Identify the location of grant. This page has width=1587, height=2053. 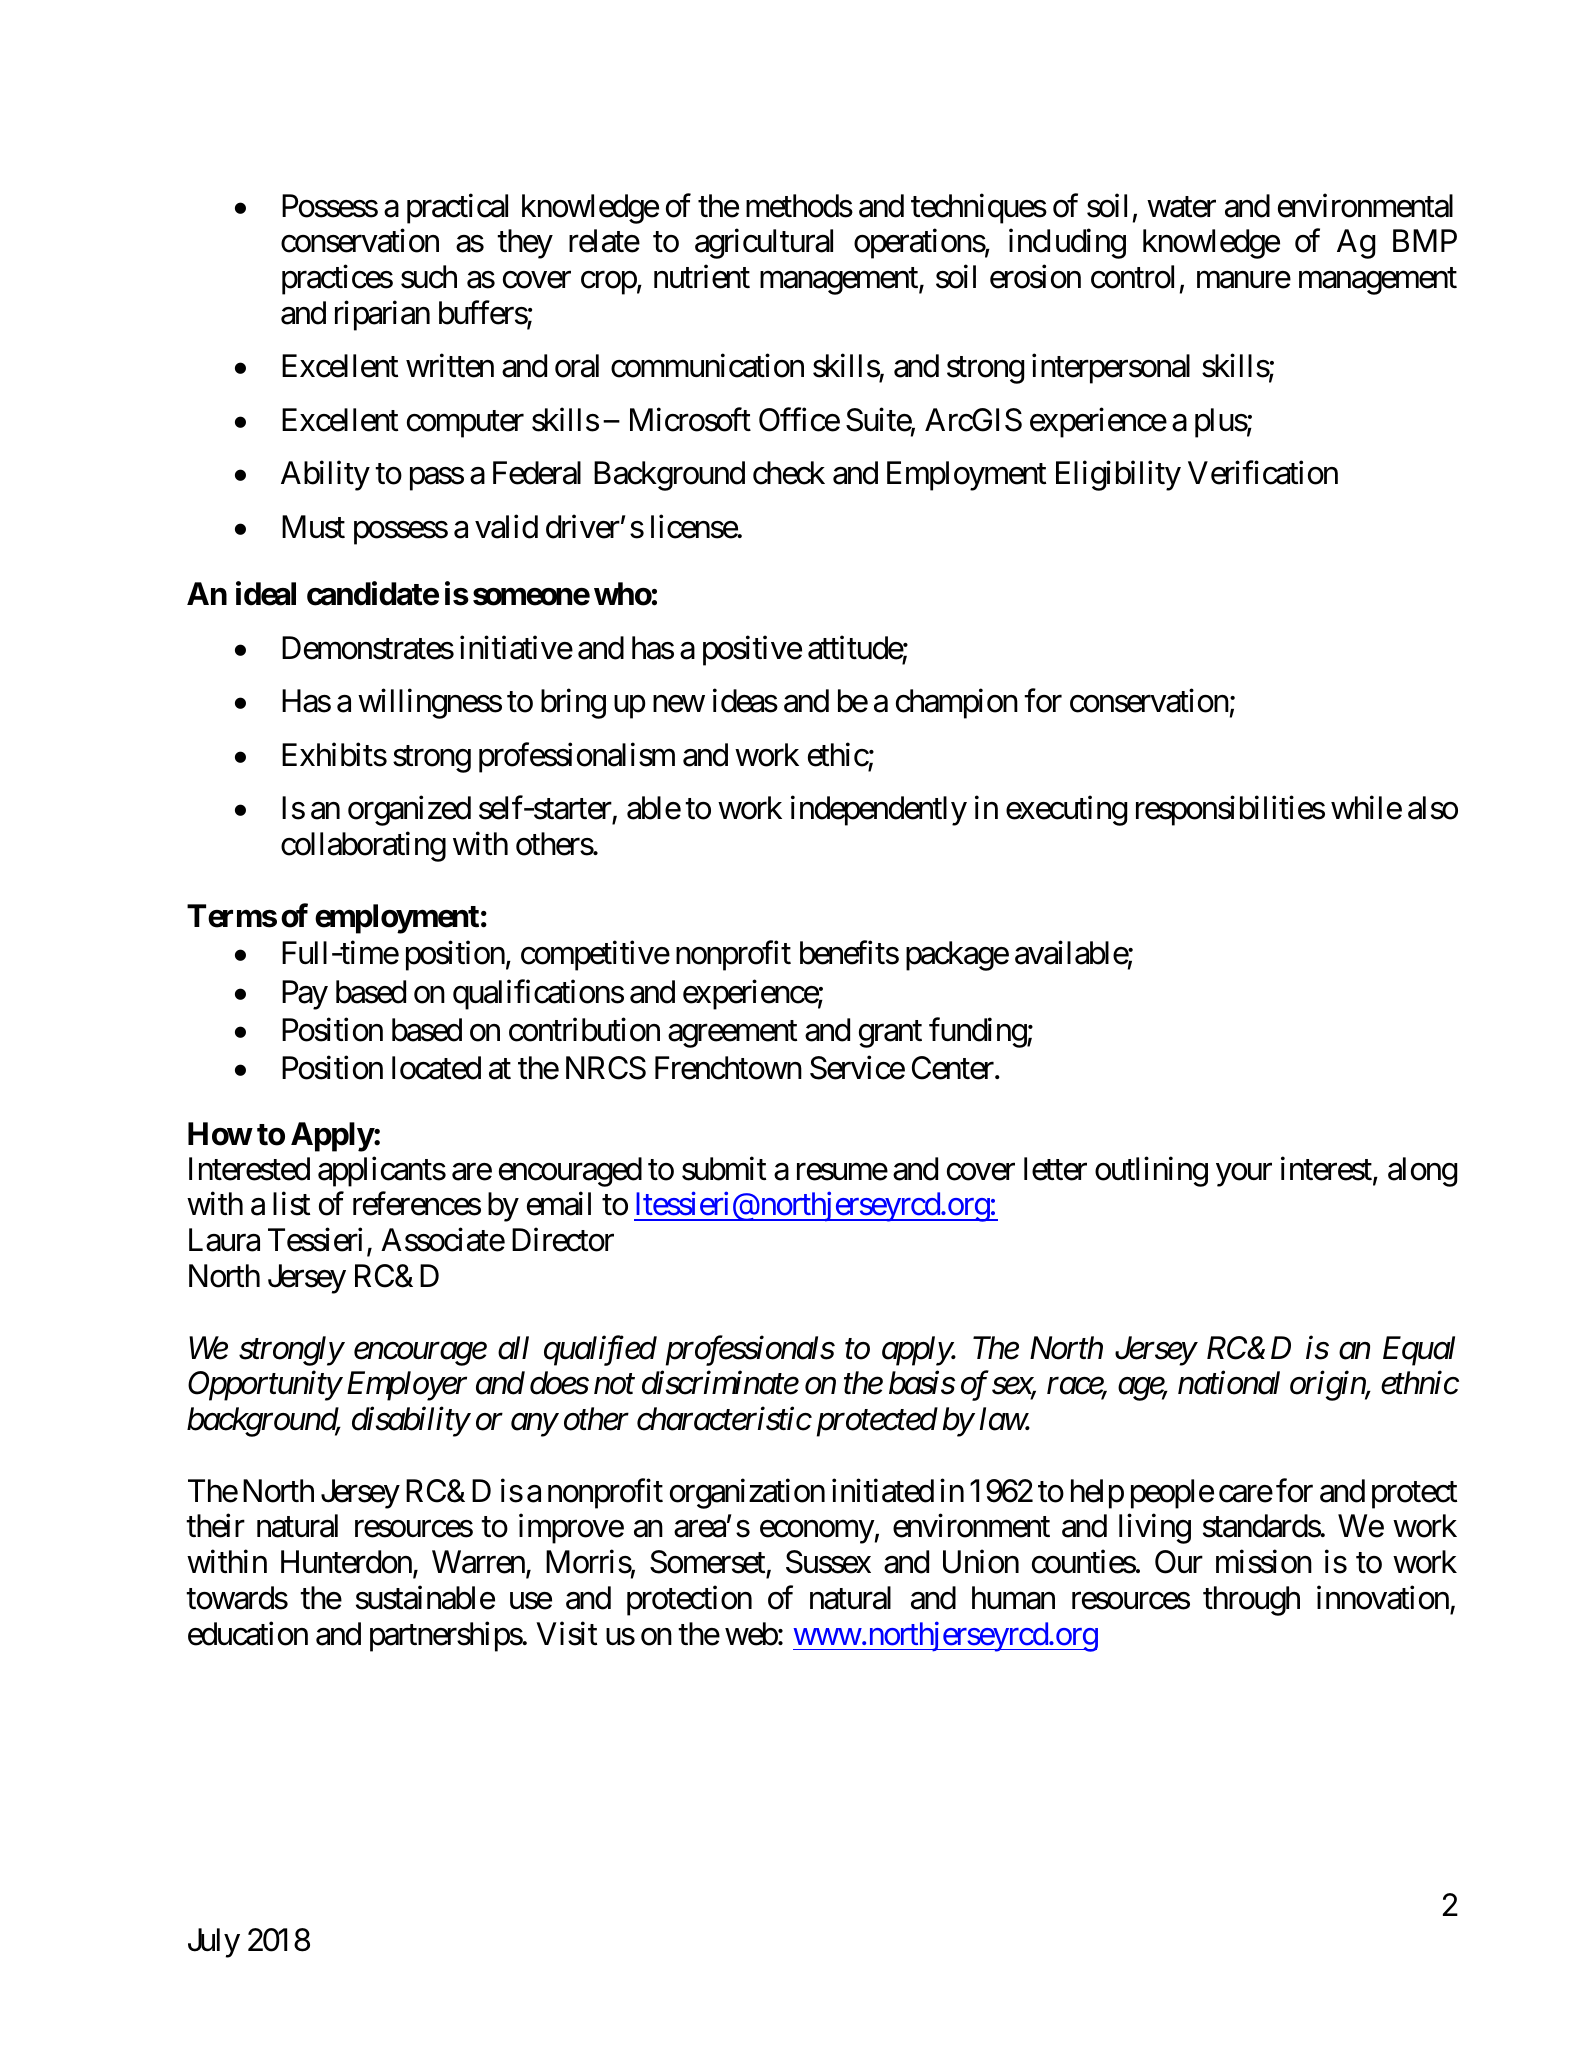
(890, 1034).
